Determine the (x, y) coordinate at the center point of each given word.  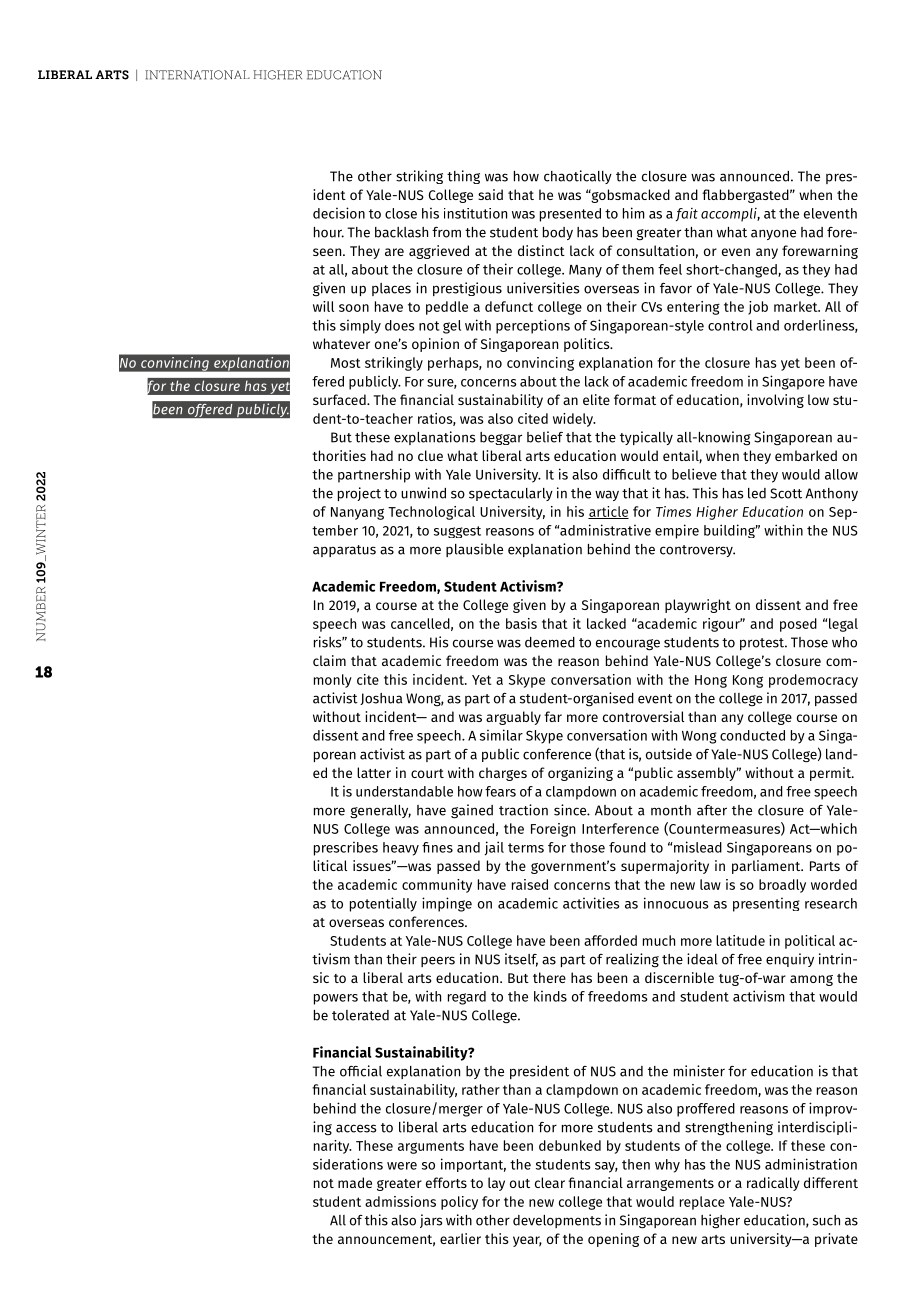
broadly (782, 886)
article (608, 512)
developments (557, 1221)
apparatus (344, 551)
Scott (786, 493)
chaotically (578, 177)
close (401, 213)
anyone (773, 234)
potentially (383, 904)
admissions (400, 1201)
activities (591, 903)
